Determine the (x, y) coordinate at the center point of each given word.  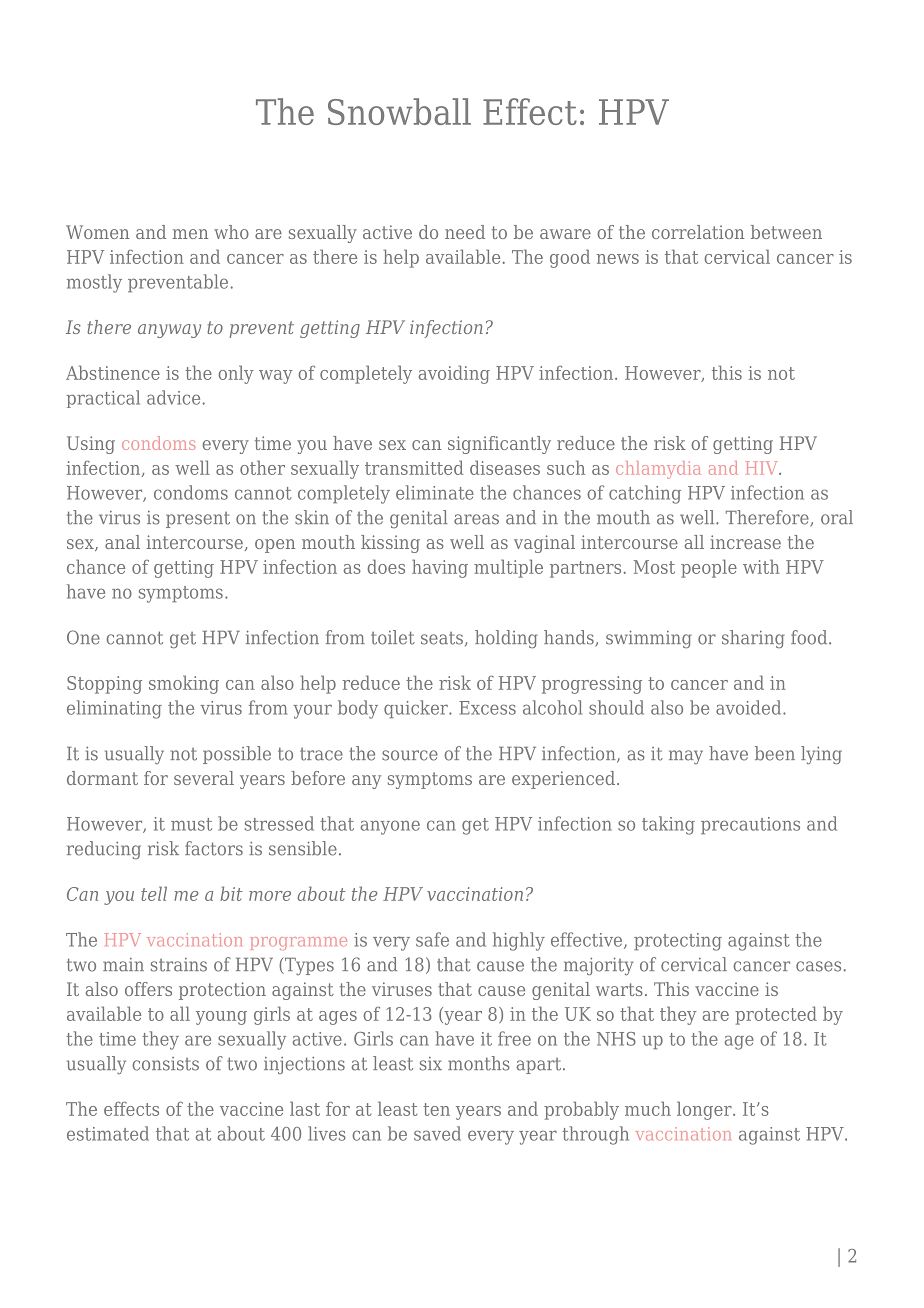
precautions (750, 825)
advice (173, 397)
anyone (390, 827)
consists (165, 1064)
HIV (763, 468)
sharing (753, 639)
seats (442, 638)
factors (214, 848)
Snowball (399, 111)
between (786, 232)
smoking (184, 684)
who (231, 232)
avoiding (454, 374)
